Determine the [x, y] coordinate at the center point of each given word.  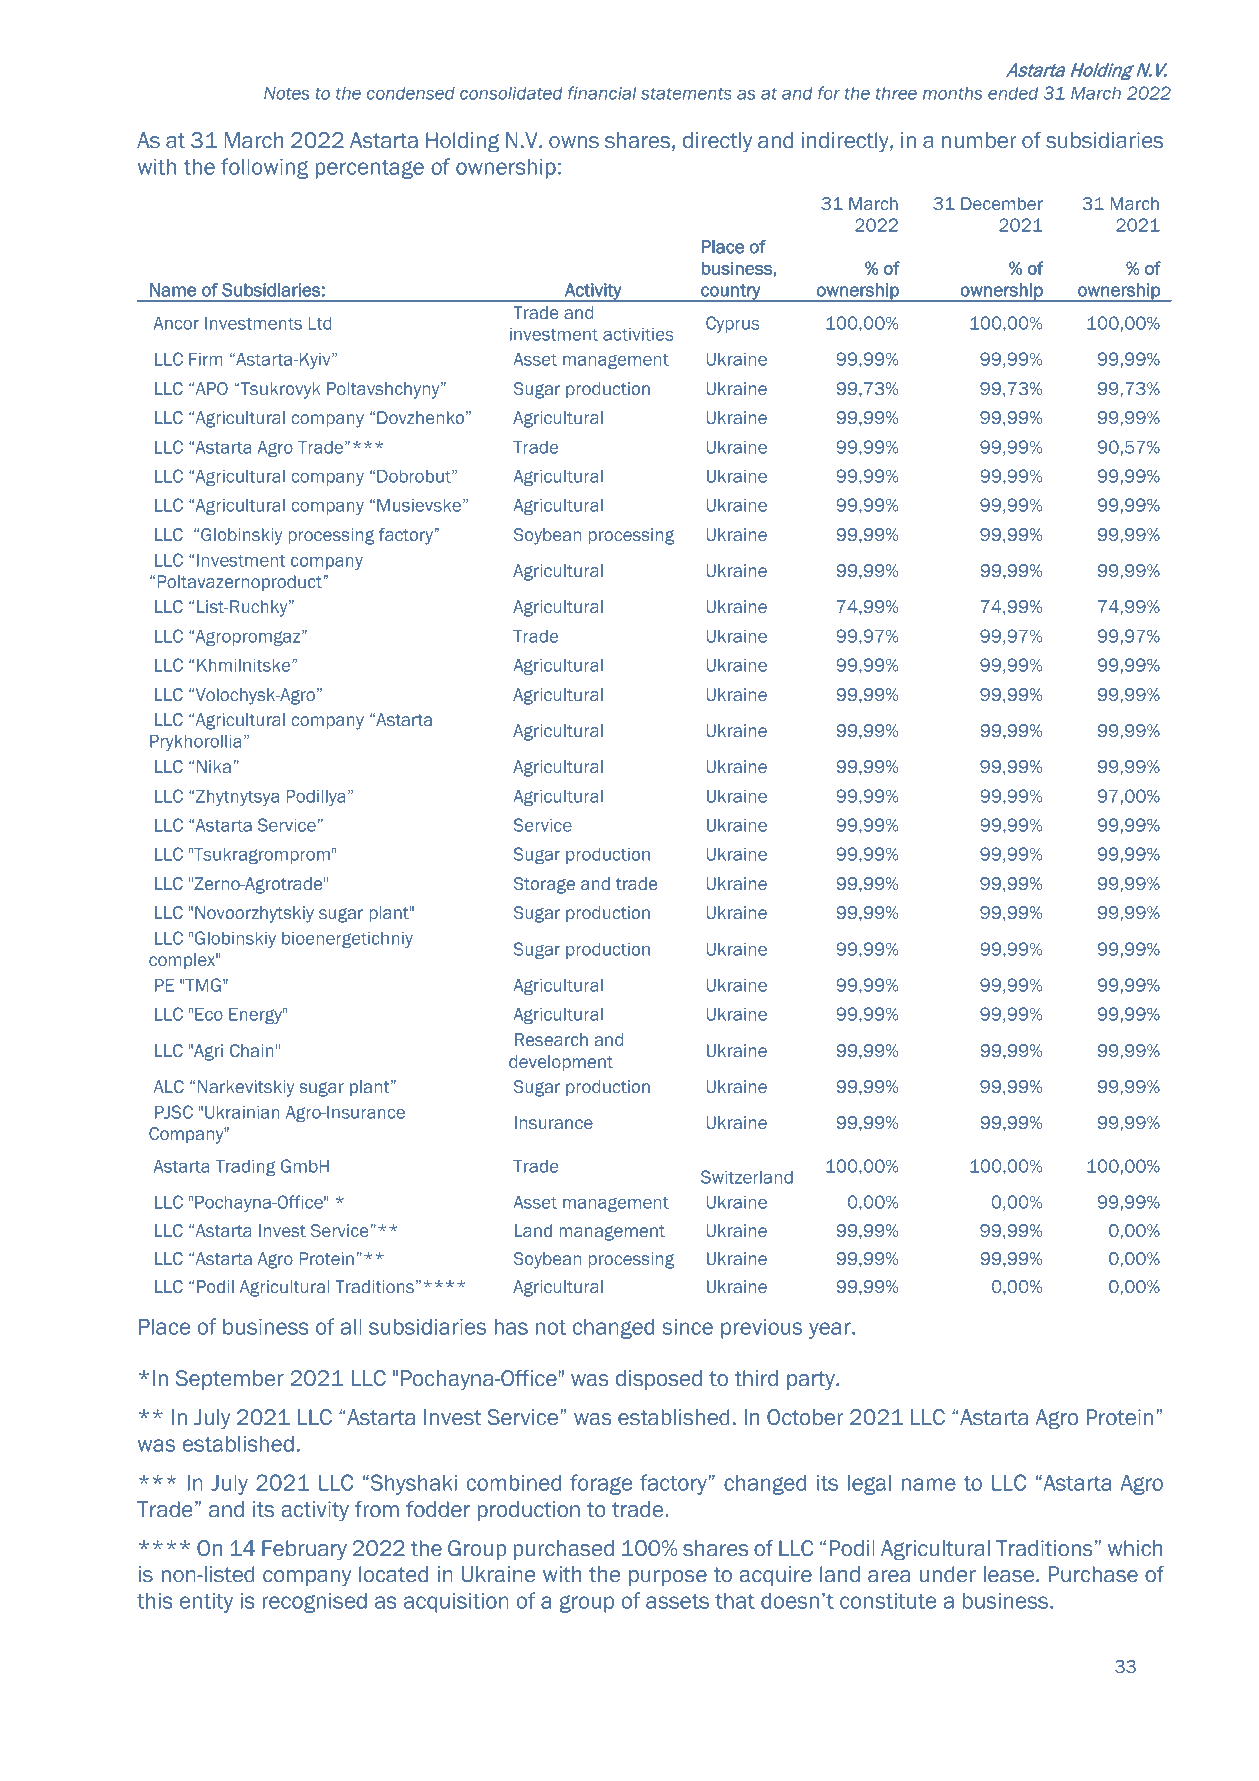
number [979, 140]
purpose [668, 1578]
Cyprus [733, 324]
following [264, 168]
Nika [214, 766]
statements [686, 93]
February [304, 1550]
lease [1009, 1574]
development [561, 1063]
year [831, 1330]
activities [638, 334]
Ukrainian [242, 1112]
